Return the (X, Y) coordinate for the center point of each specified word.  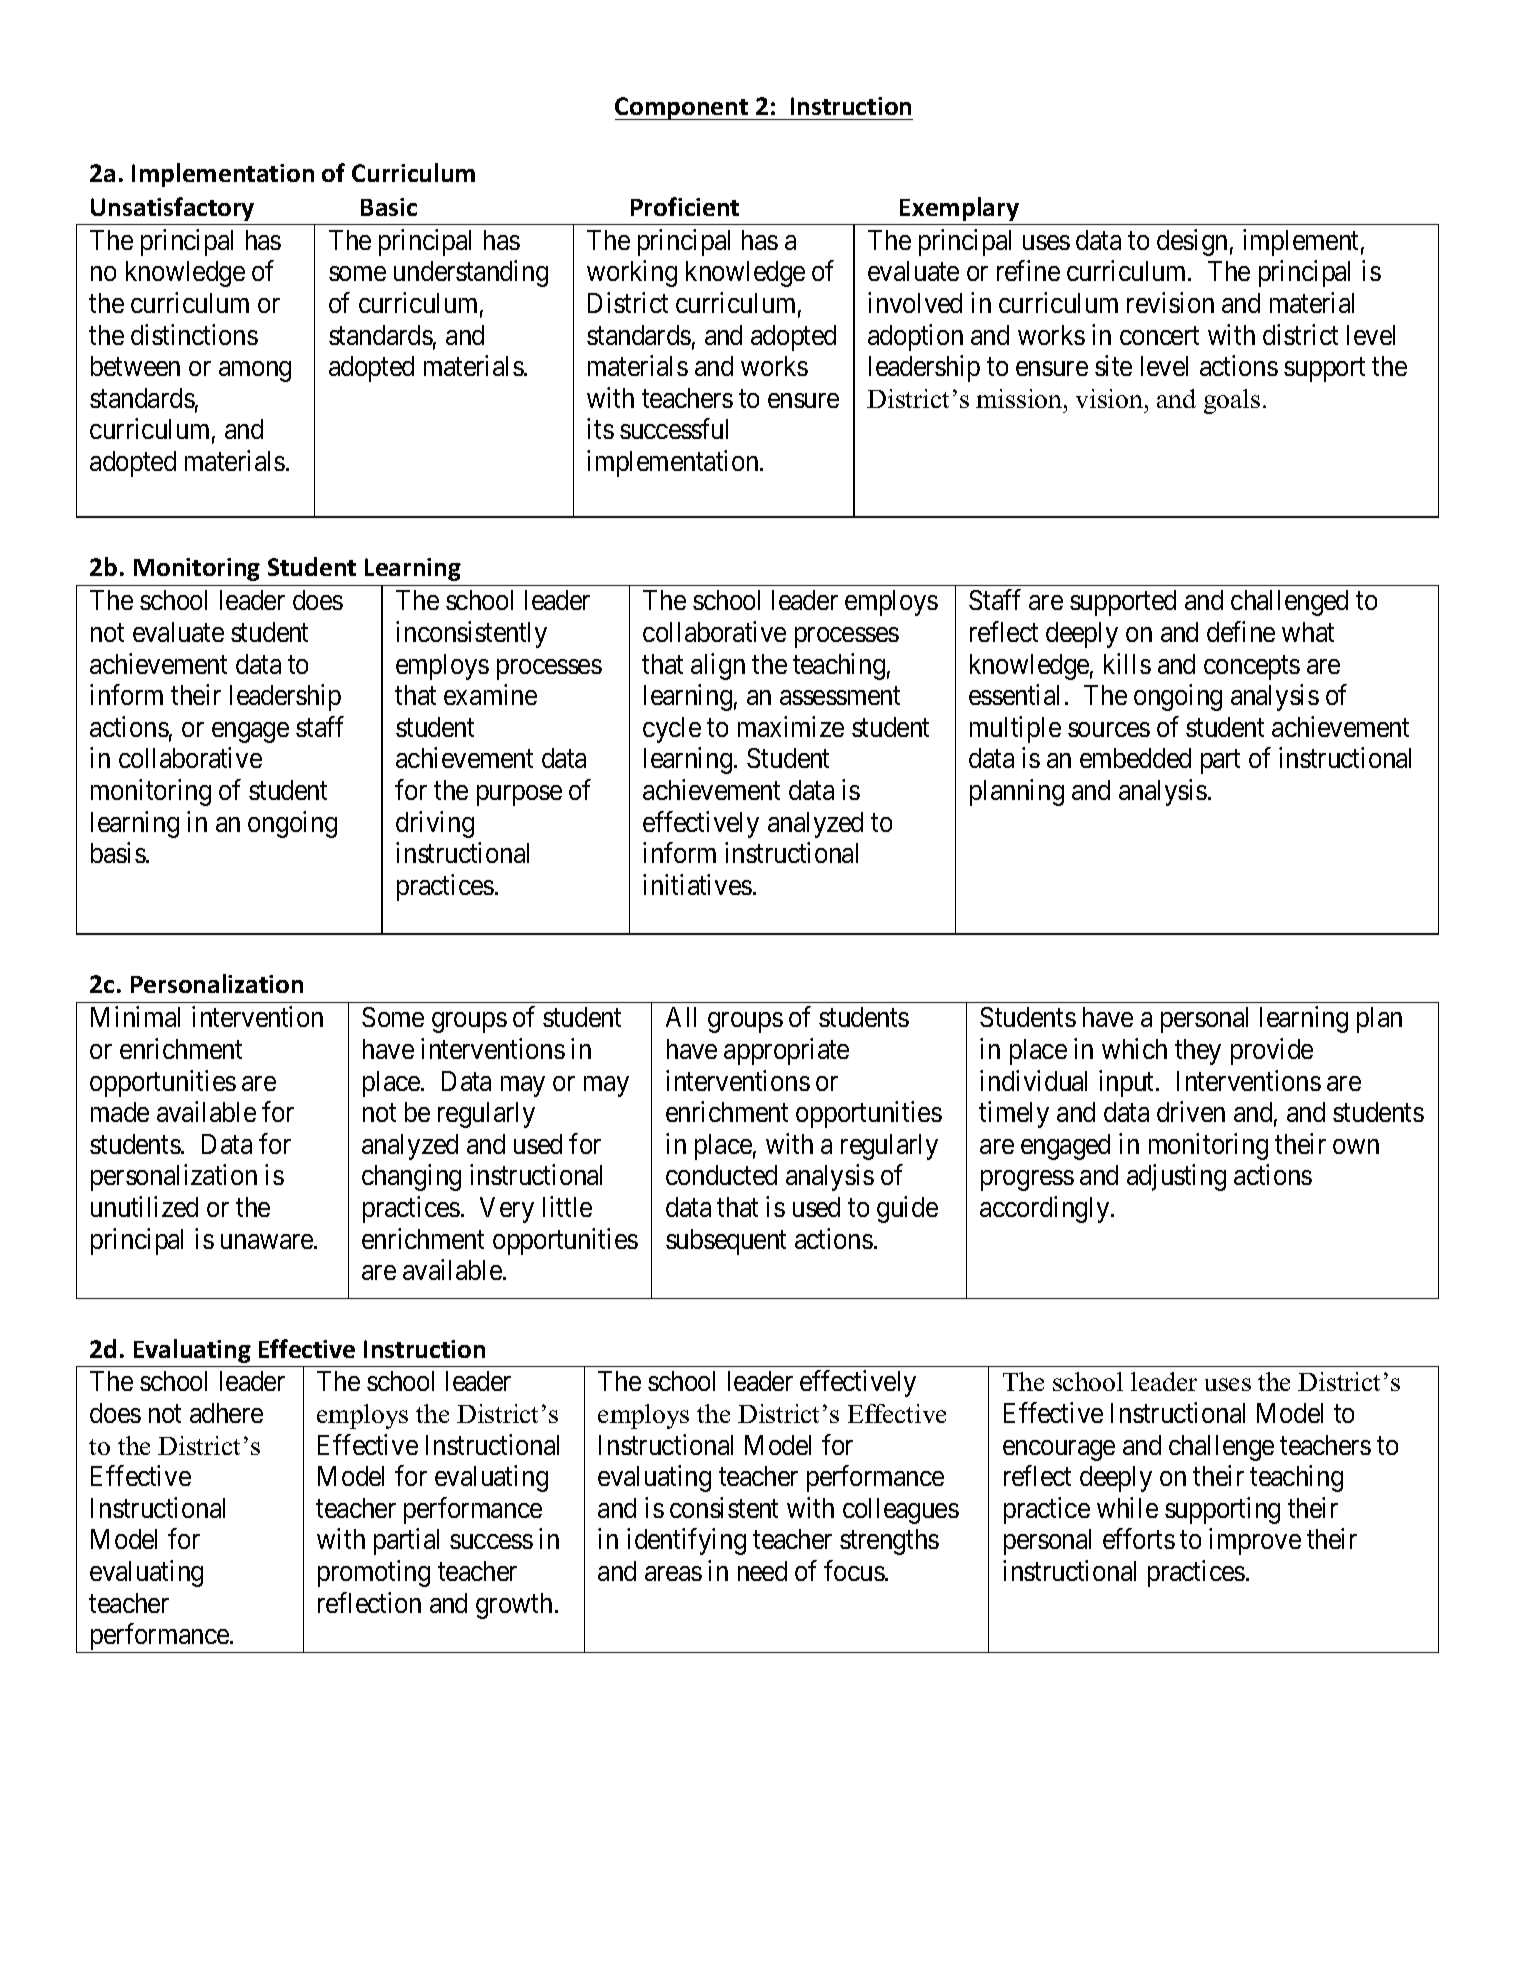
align (718, 666)
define (1241, 631)
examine (490, 694)
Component (683, 108)
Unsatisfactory (172, 209)
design (1192, 242)
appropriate (786, 1051)
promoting (374, 1573)
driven (1191, 1112)
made (120, 1112)
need (762, 1571)
